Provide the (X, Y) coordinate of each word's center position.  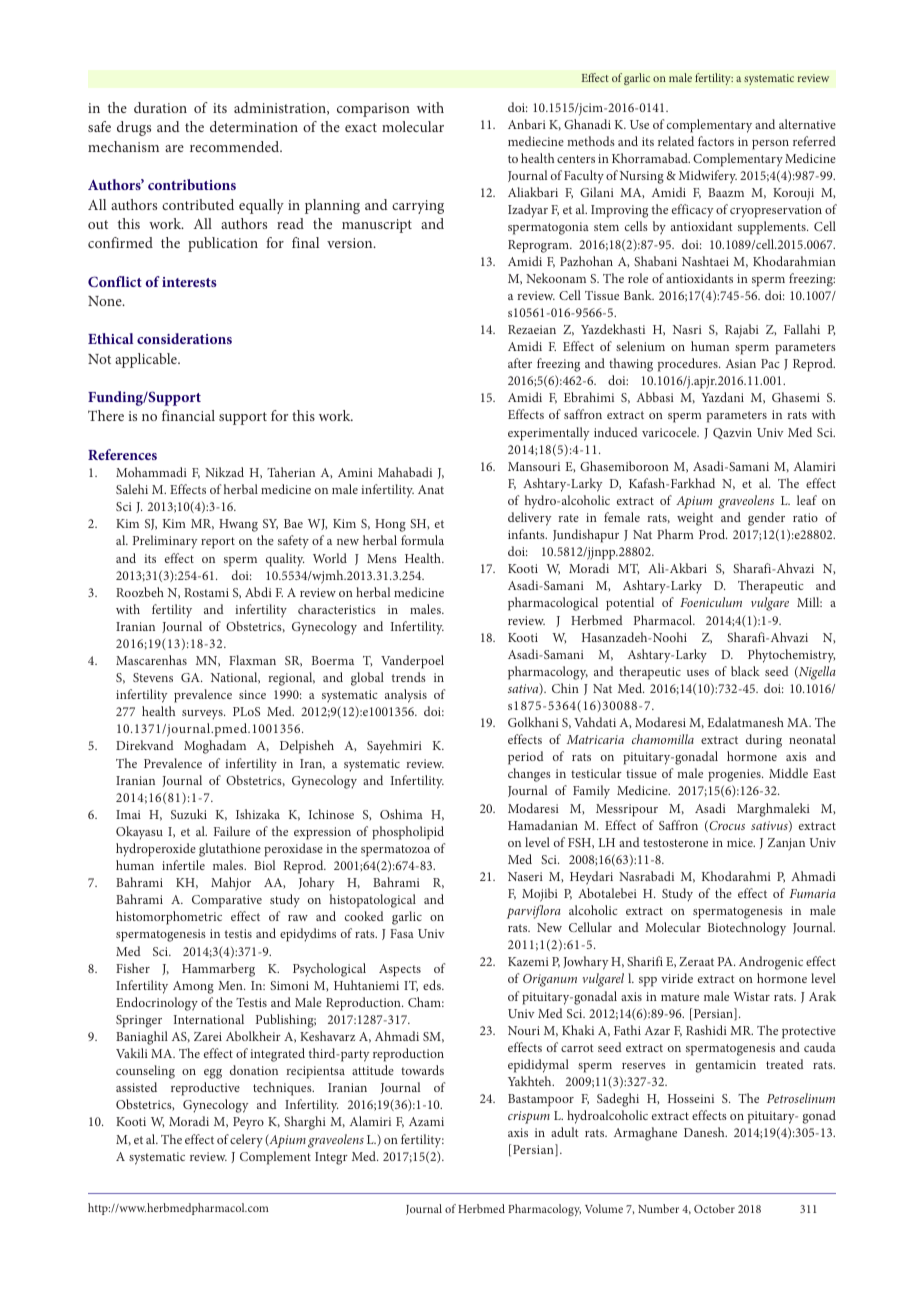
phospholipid (408, 833)
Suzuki (189, 814)
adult (565, 1132)
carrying (418, 207)
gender (766, 519)
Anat (431, 489)
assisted (136, 1087)
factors (716, 141)
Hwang (238, 525)
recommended (236, 146)
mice (741, 842)
